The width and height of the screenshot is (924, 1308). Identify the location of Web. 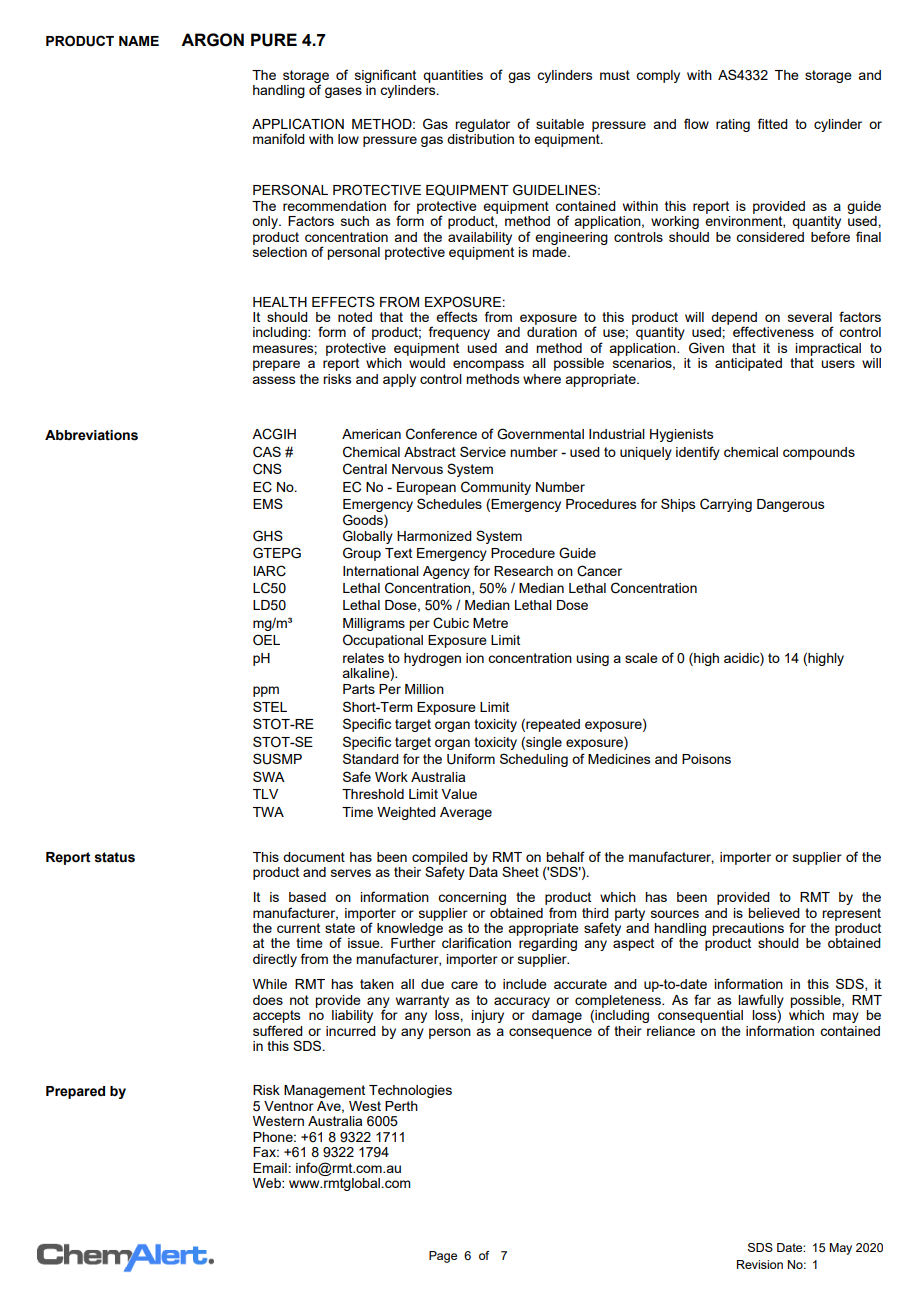
(268, 1183).
